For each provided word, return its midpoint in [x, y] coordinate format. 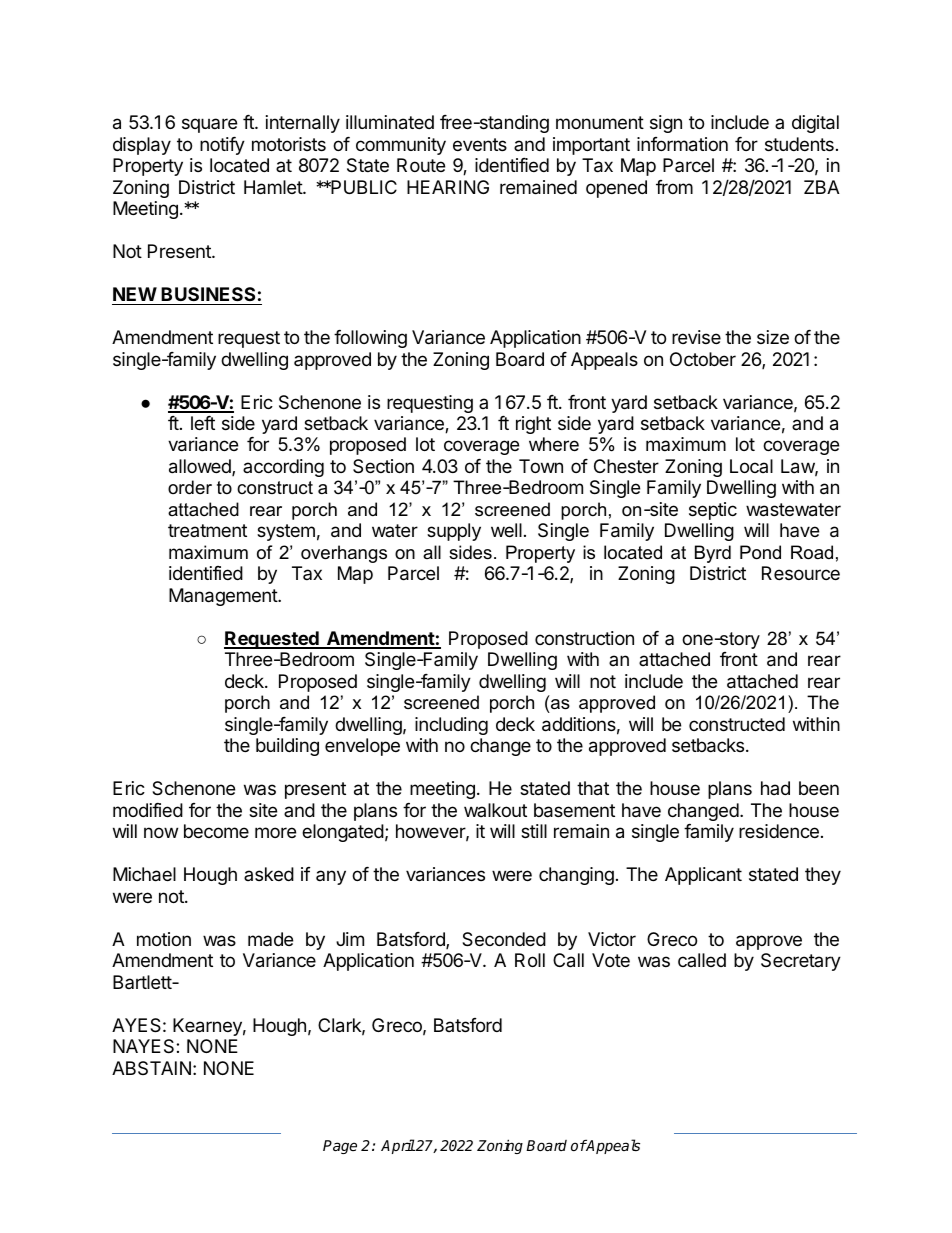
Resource [801, 573]
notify [222, 146]
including [451, 726]
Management [224, 597]
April [398, 1146]
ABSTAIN [151, 1068]
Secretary [801, 962]
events [480, 144]
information [682, 144]
